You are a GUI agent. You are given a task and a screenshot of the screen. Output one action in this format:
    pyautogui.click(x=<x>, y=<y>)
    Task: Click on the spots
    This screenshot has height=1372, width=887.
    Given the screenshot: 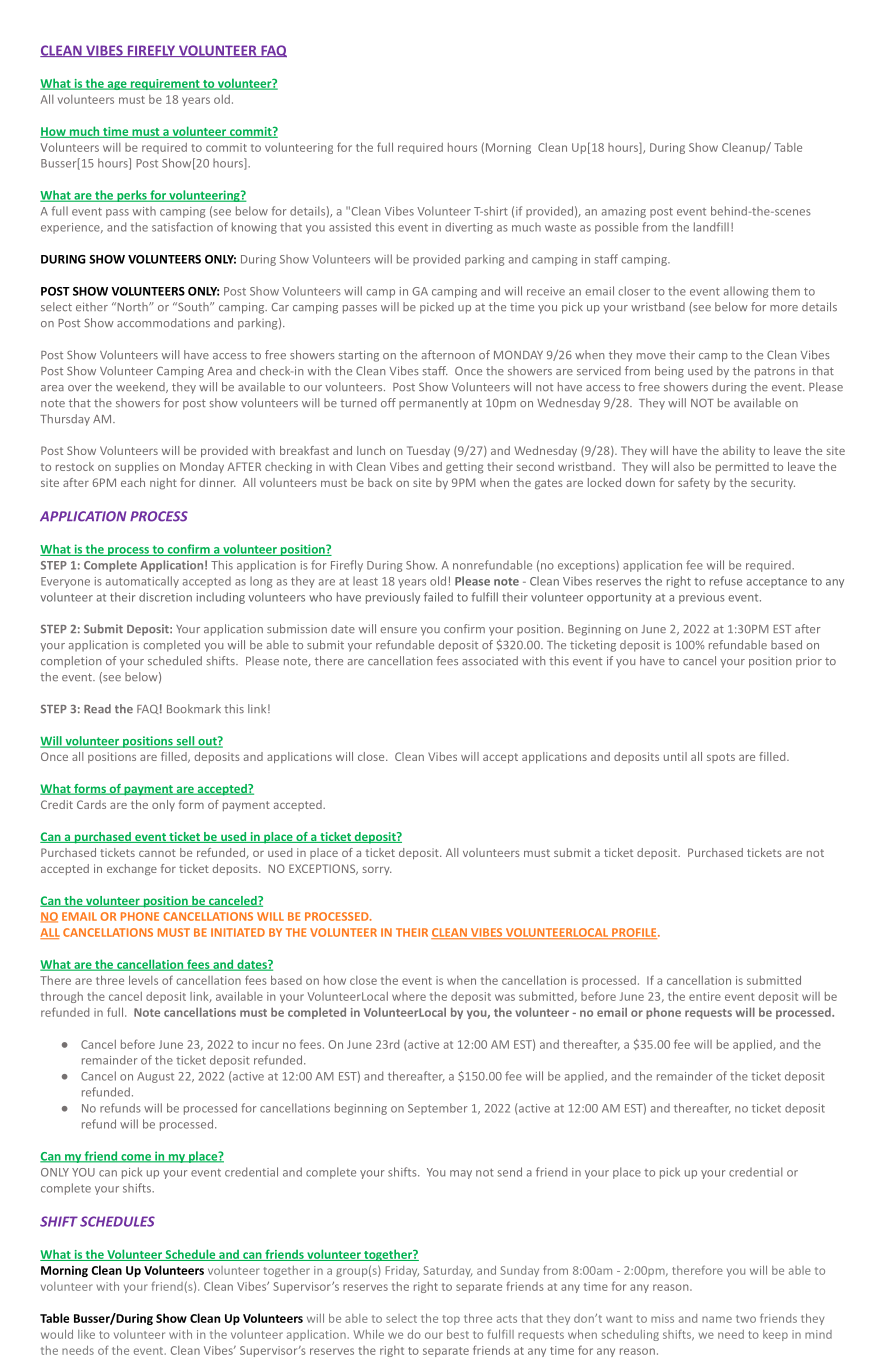 What is the action you would take?
    pyautogui.click(x=721, y=758)
